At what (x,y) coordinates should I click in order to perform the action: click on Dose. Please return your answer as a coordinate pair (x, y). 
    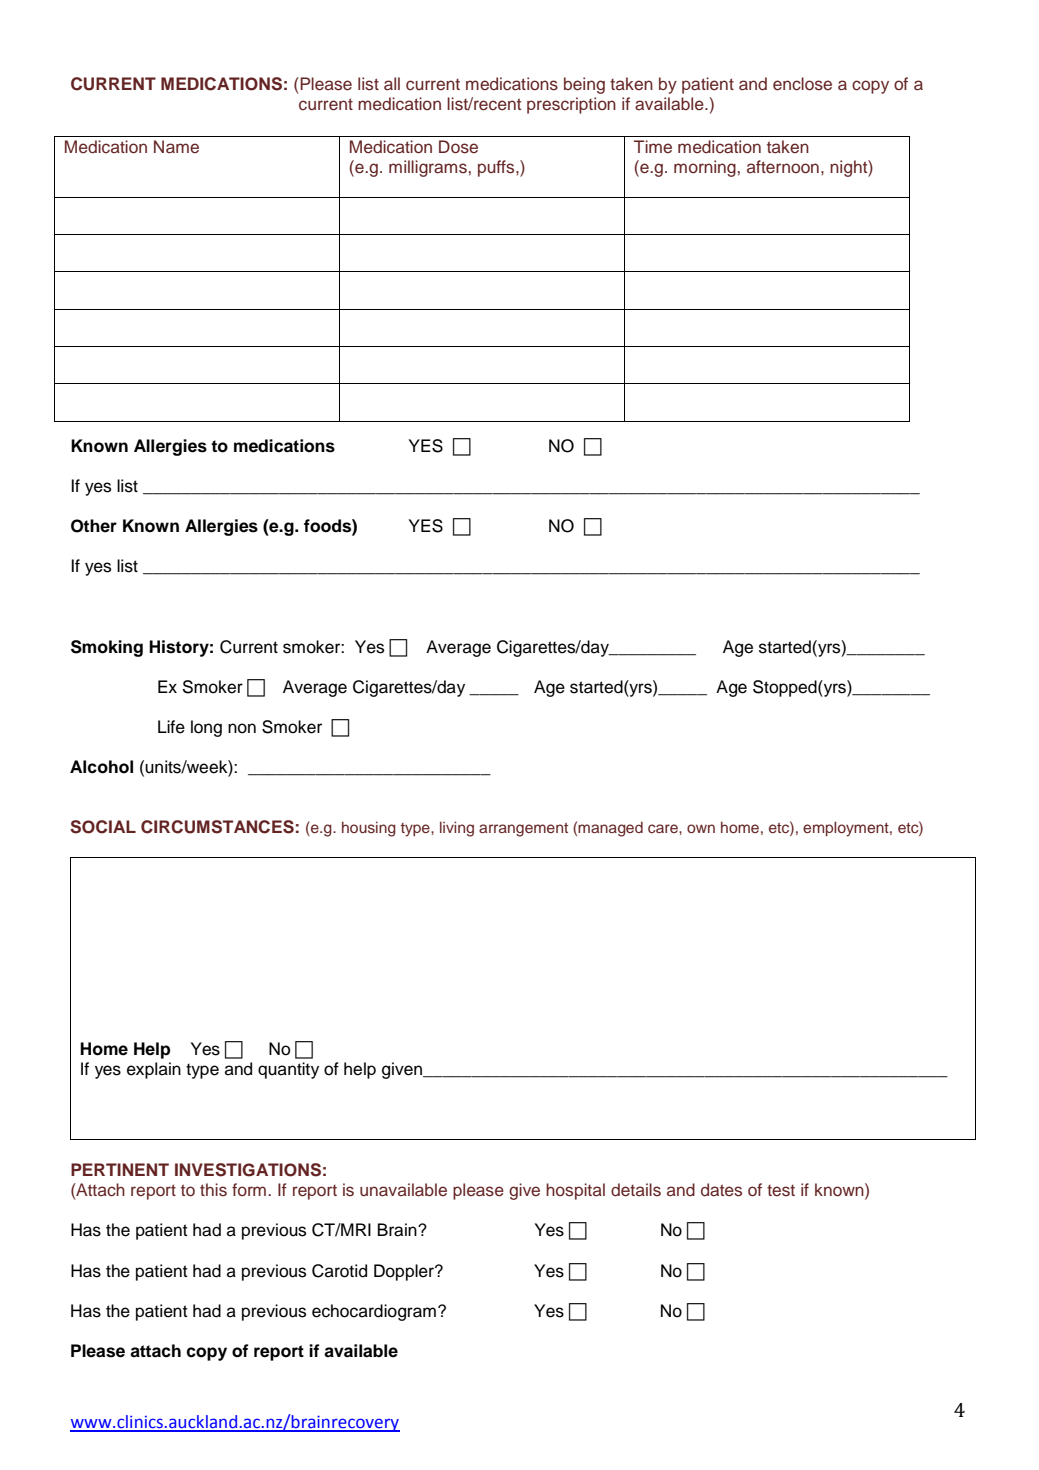
    Looking at the image, I should click on (458, 147).
